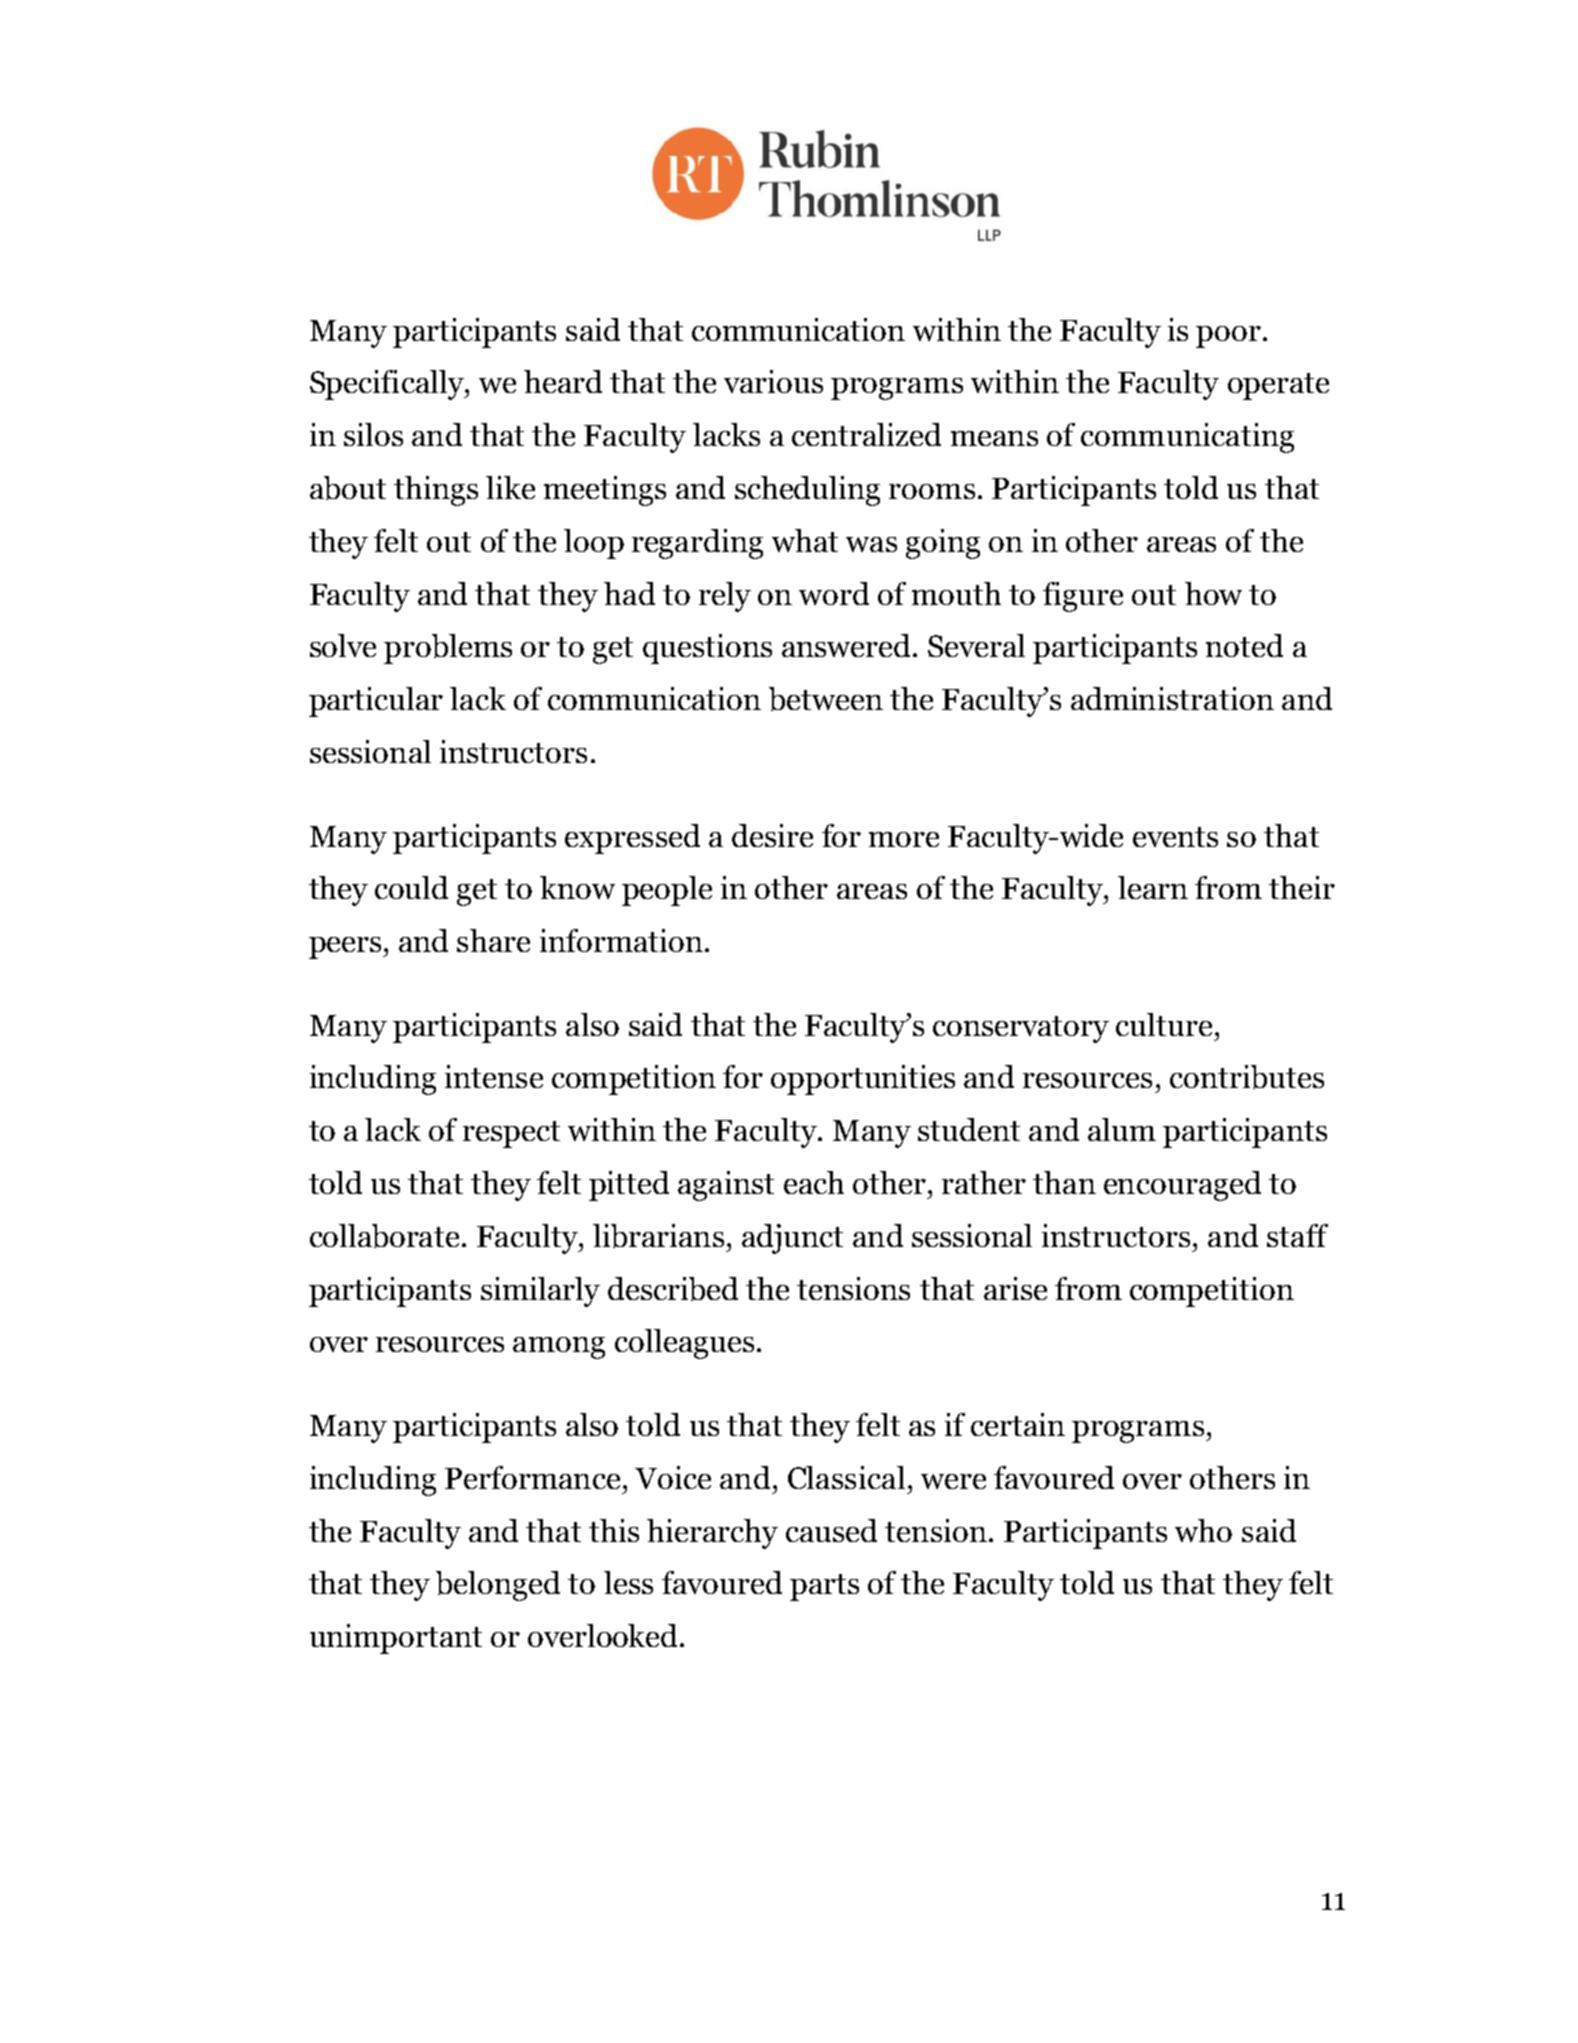 The width and height of the screenshot is (1578, 2043). I want to click on particular, so click(376, 702).
